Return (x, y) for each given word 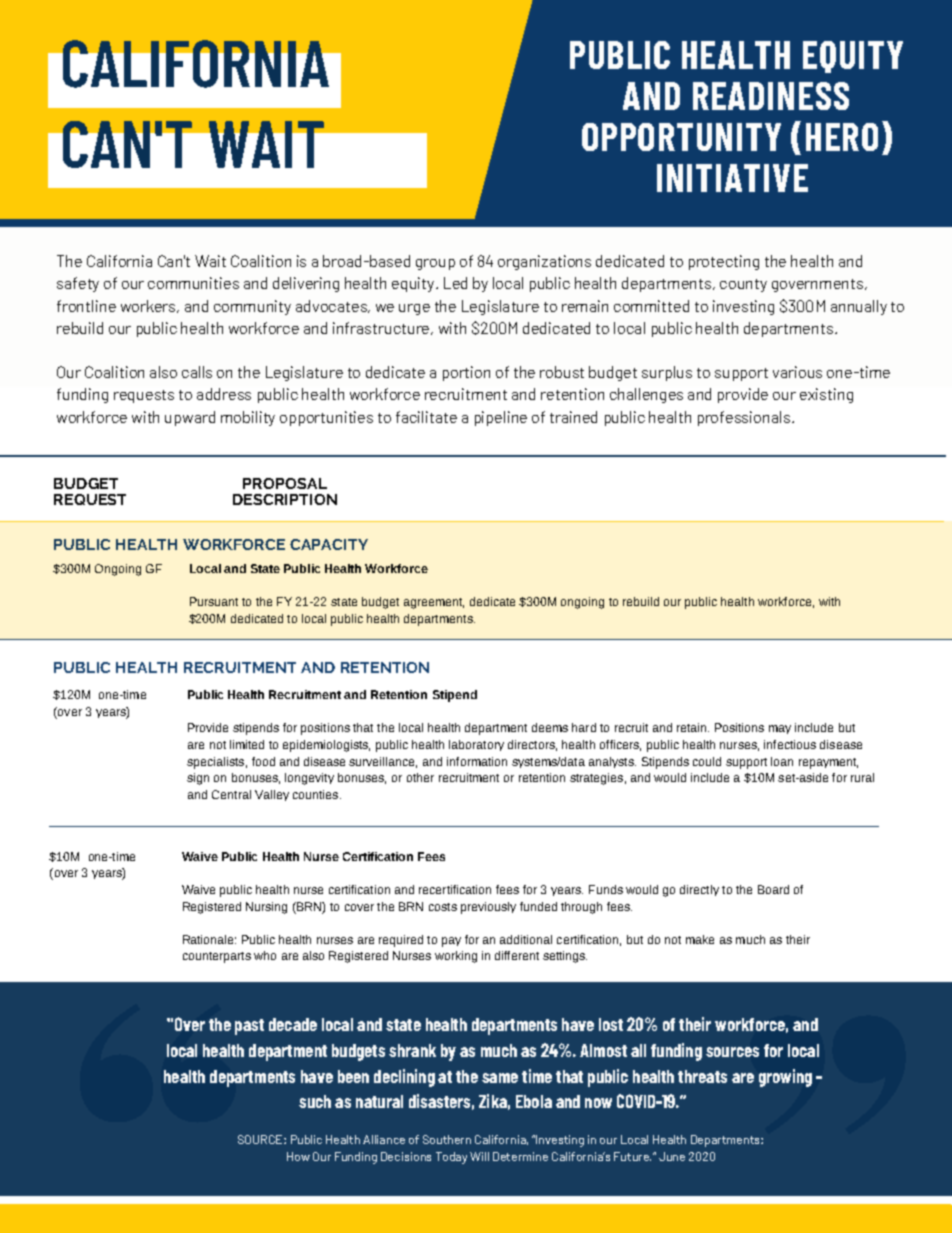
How (298, 1156)
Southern (447, 1139)
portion (466, 373)
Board (773, 889)
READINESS (771, 96)
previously (488, 908)
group (435, 264)
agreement (434, 603)
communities (193, 283)
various (797, 372)
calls (197, 372)
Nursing (266, 908)
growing (785, 1078)
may (780, 729)
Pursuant (214, 601)
